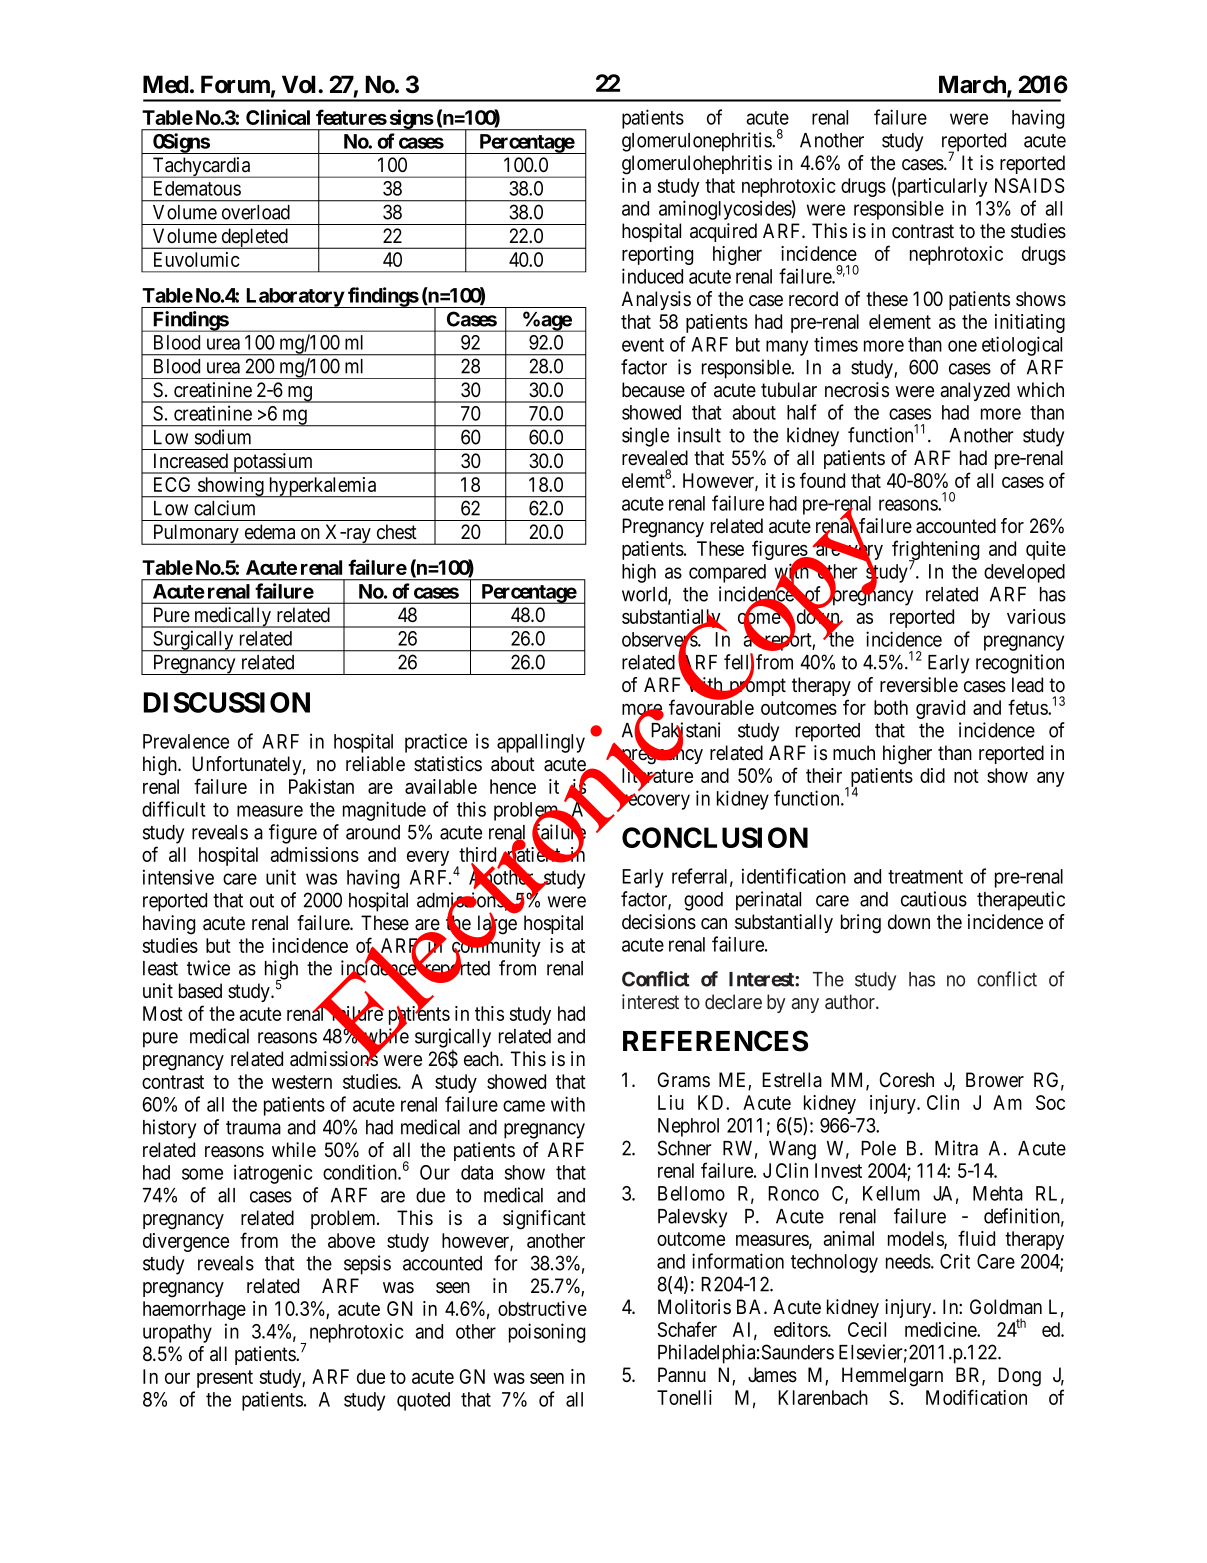  Describe the element at coordinates (723, 232) in the screenshot. I see `acquired` at that location.
